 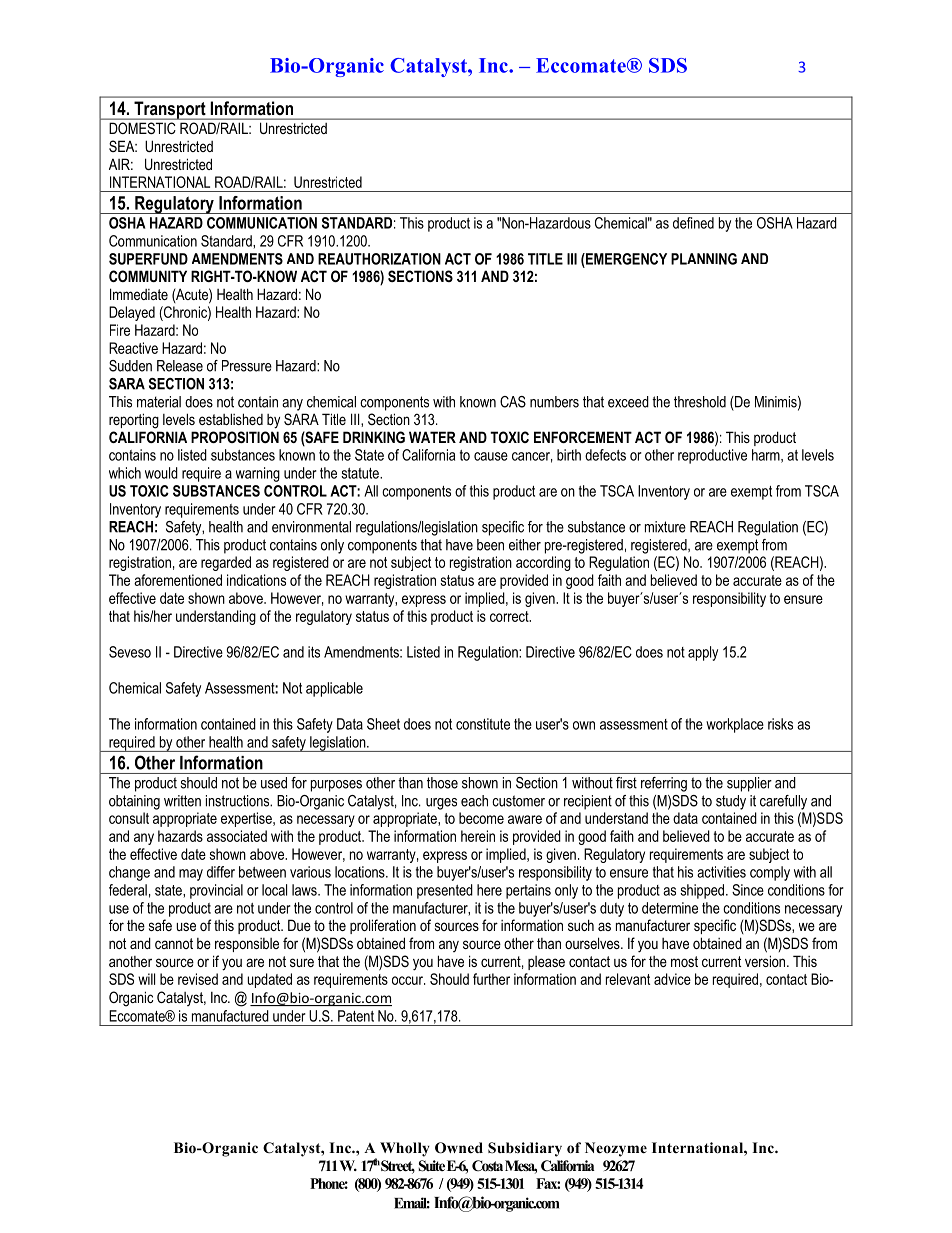 What do you see at coordinates (684, 961) in the screenshot?
I see `most` at bounding box center [684, 961].
